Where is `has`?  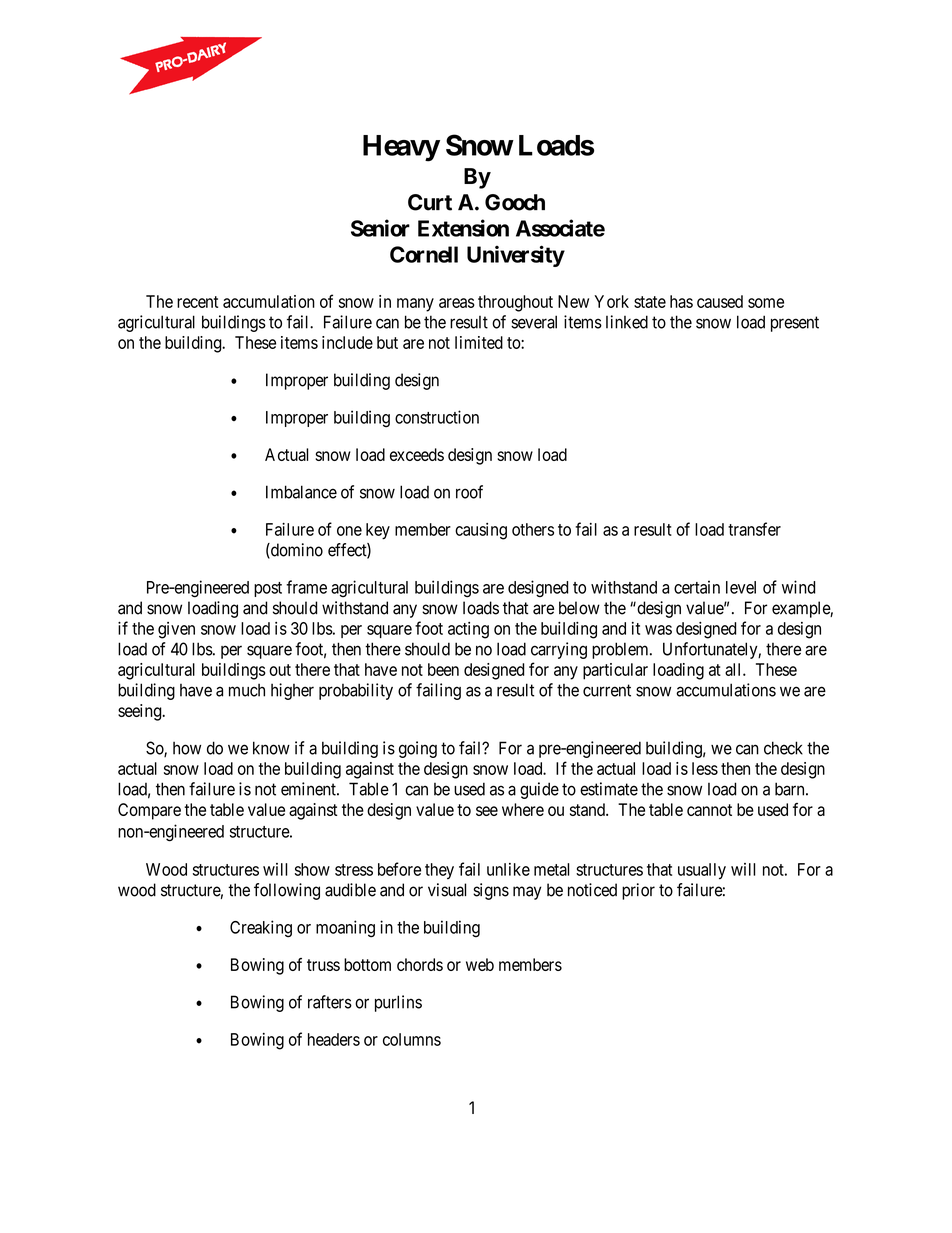
has is located at coordinates (681, 301).
